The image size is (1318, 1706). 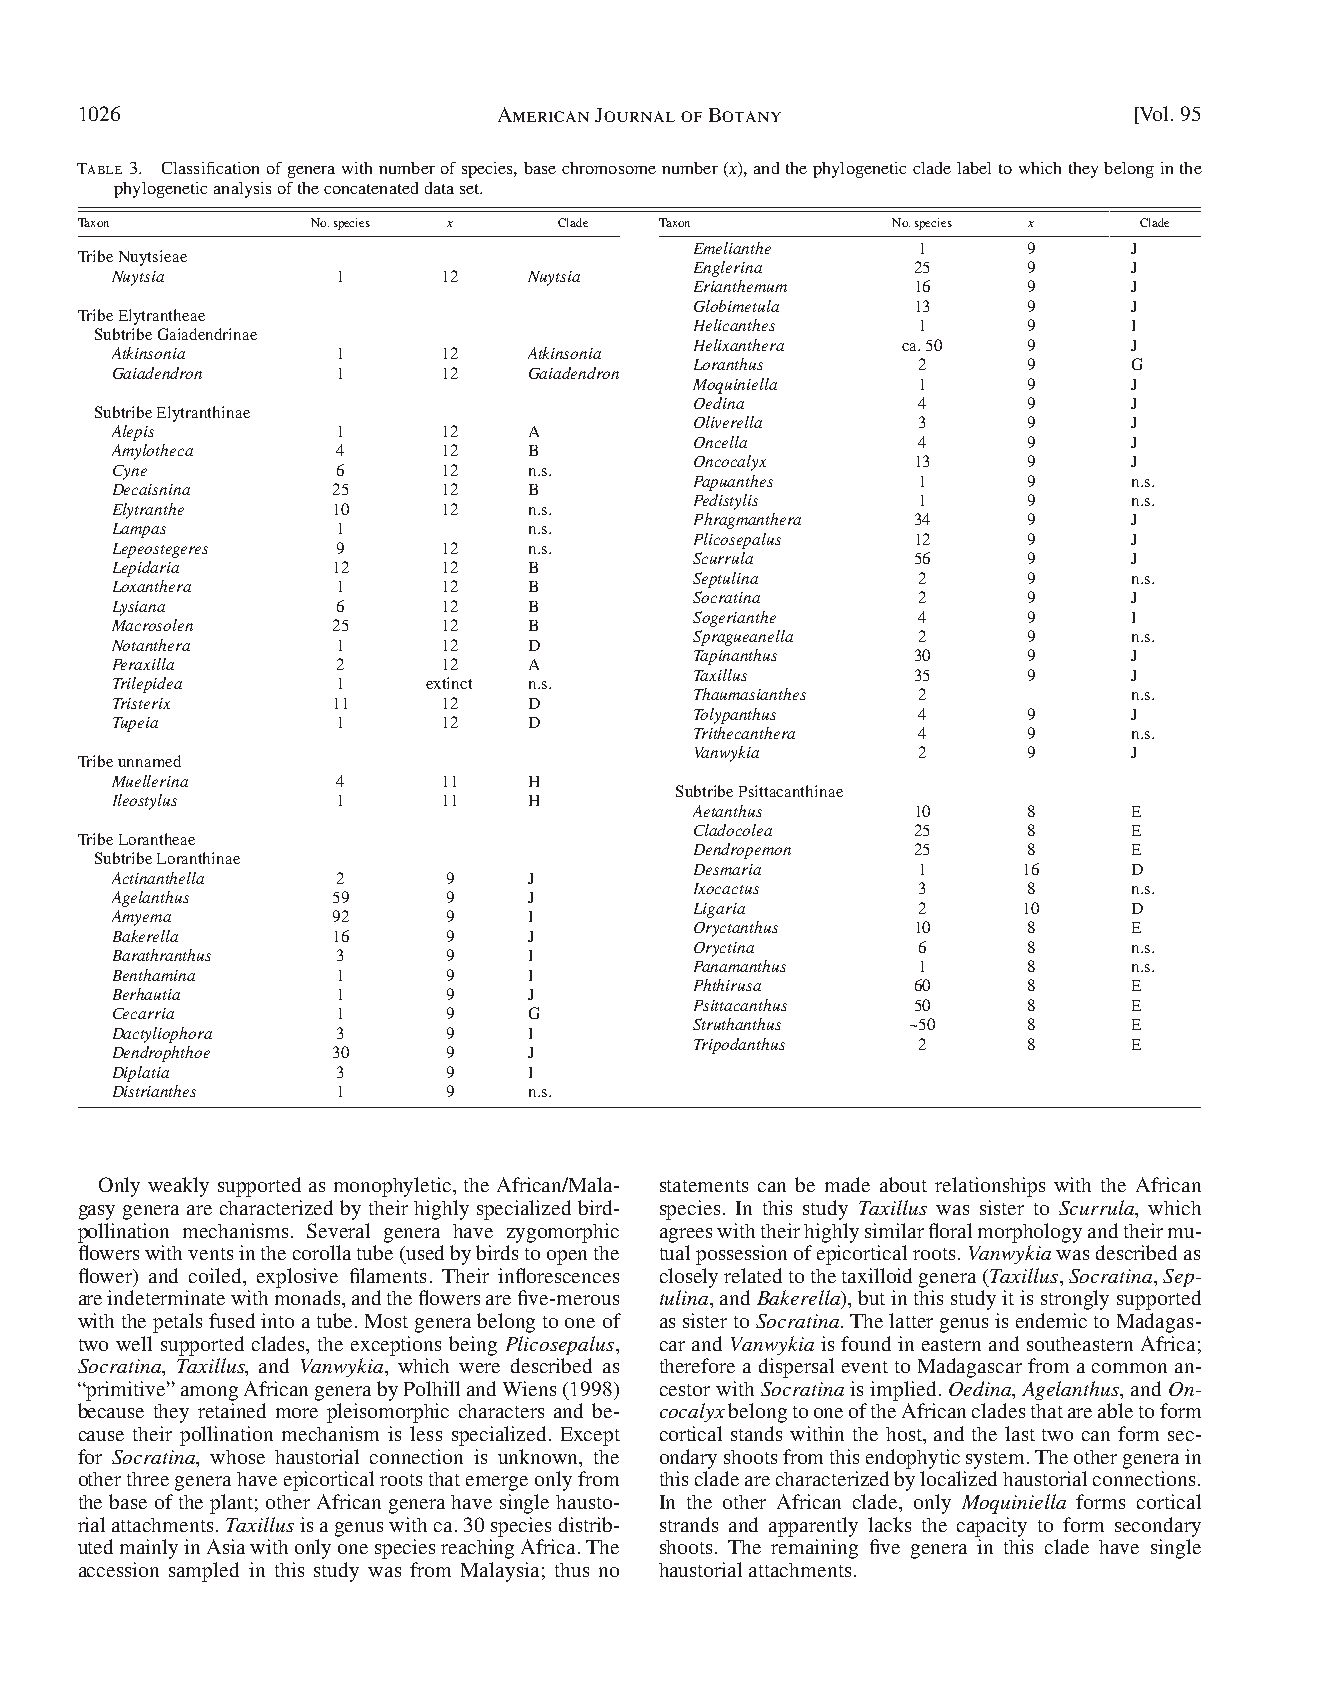 I want to click on sampled, so click(x=204, y=1572).
